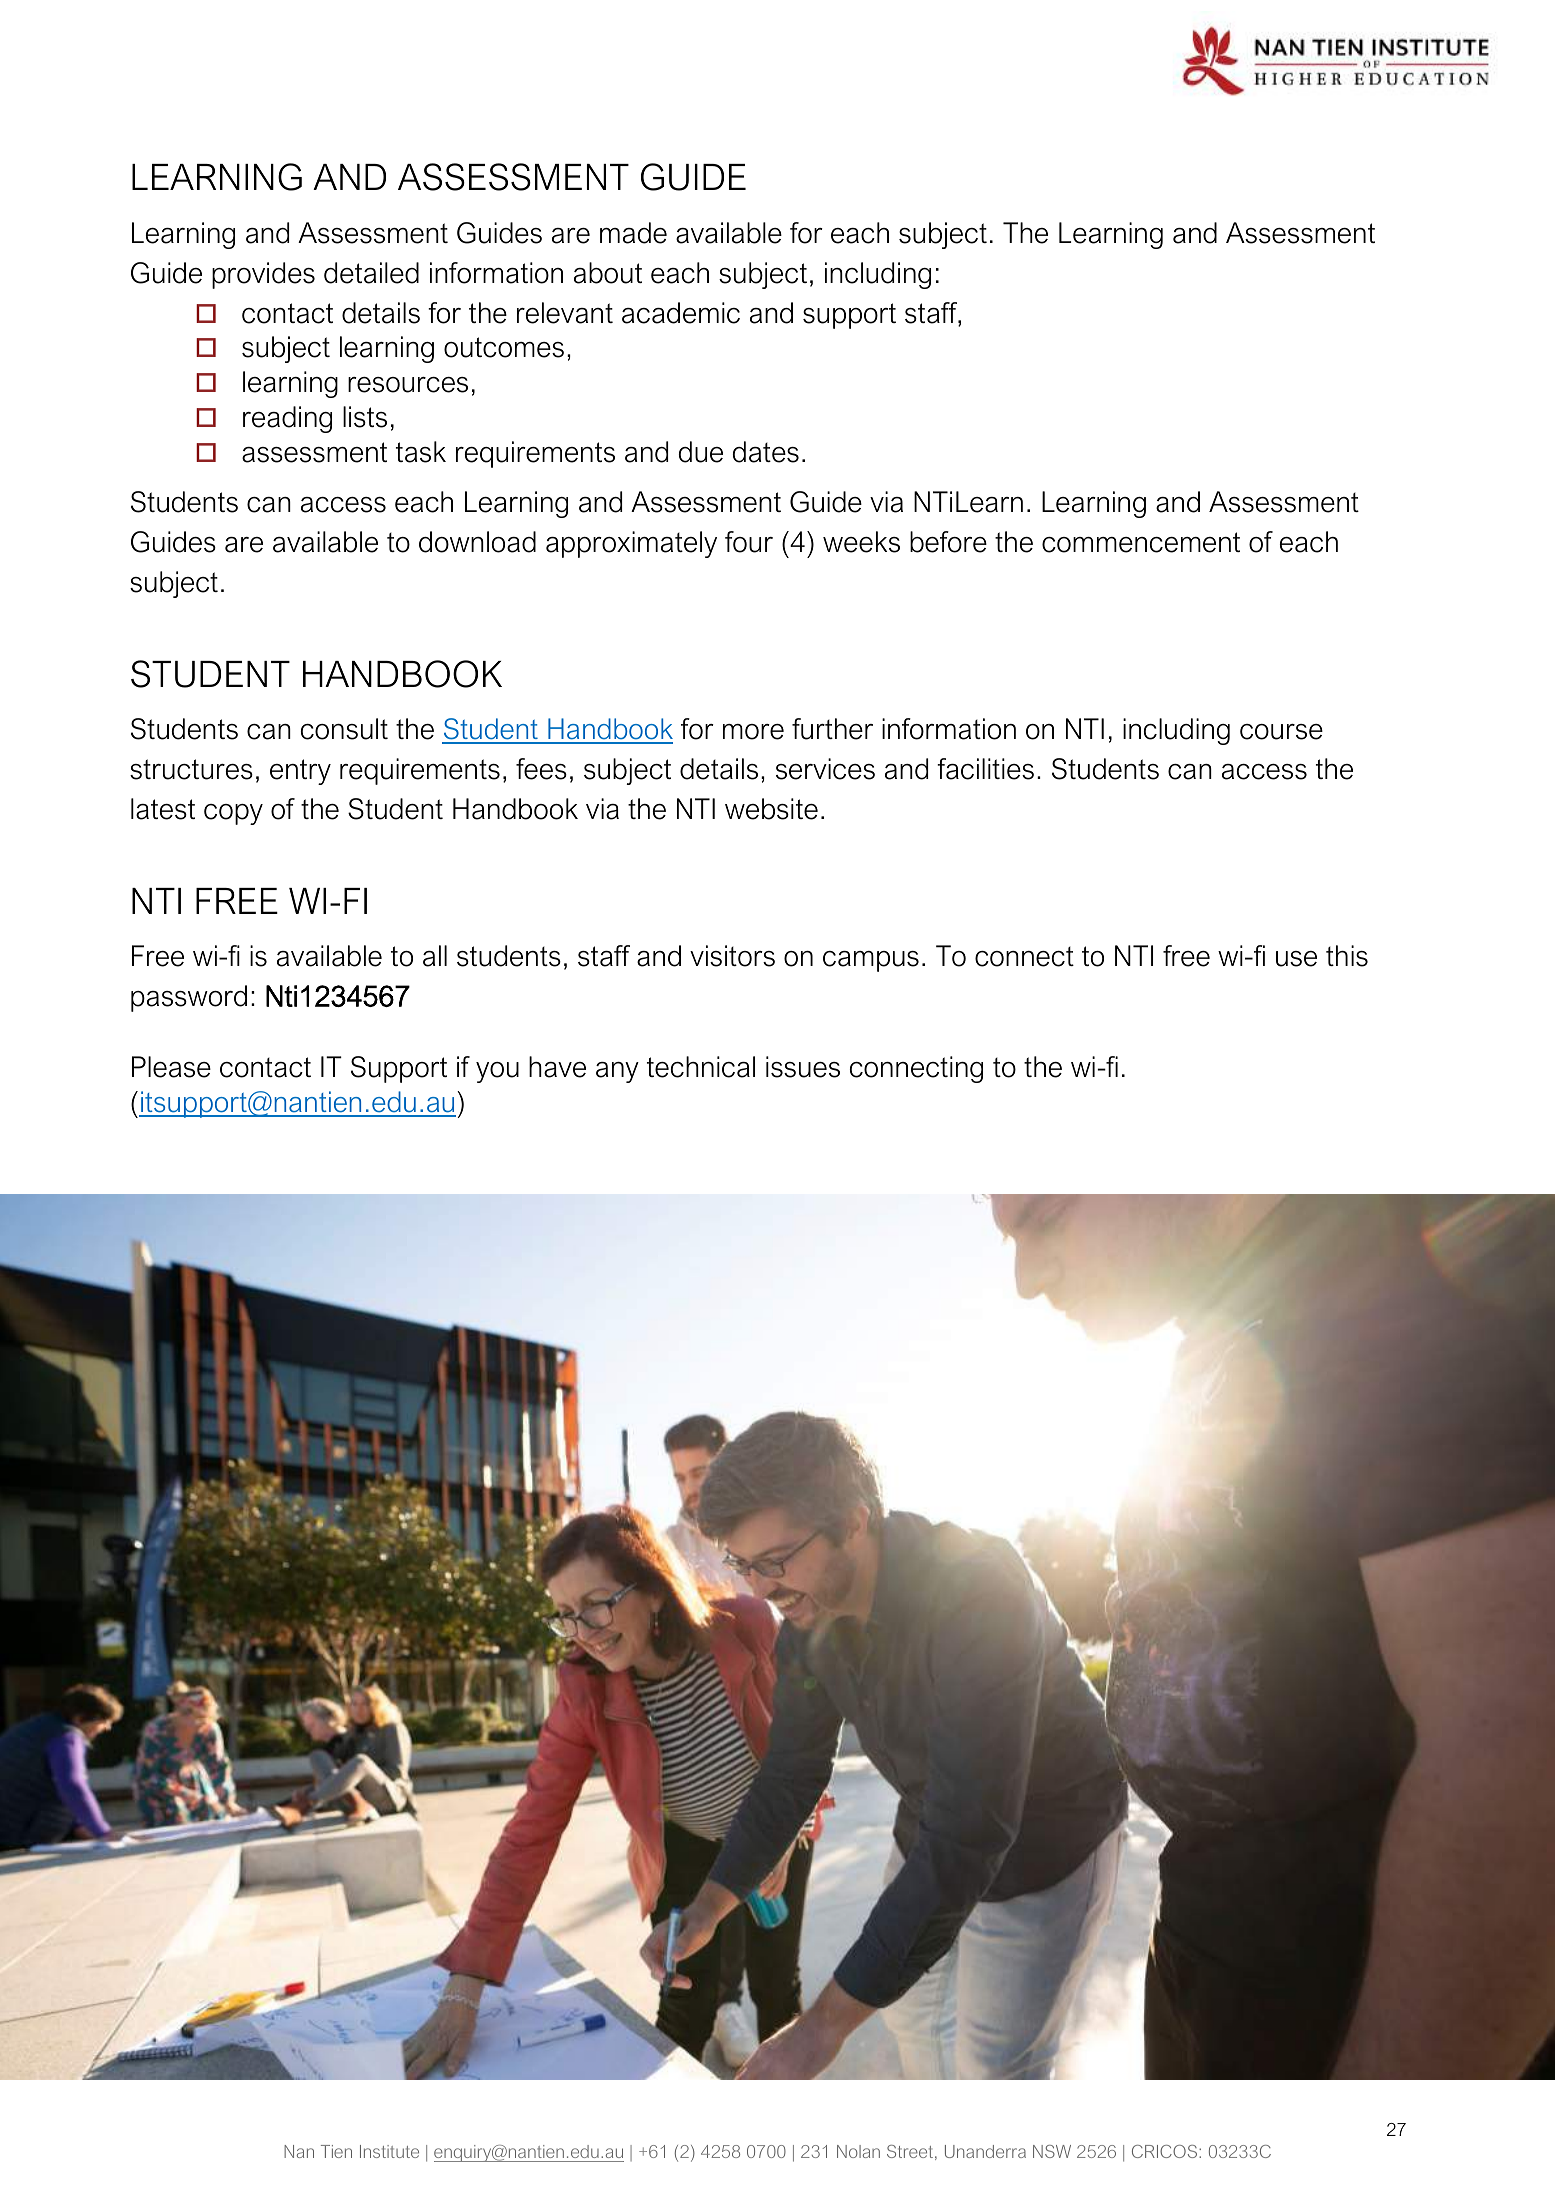  I want to click on use, so click(1296, 959).
